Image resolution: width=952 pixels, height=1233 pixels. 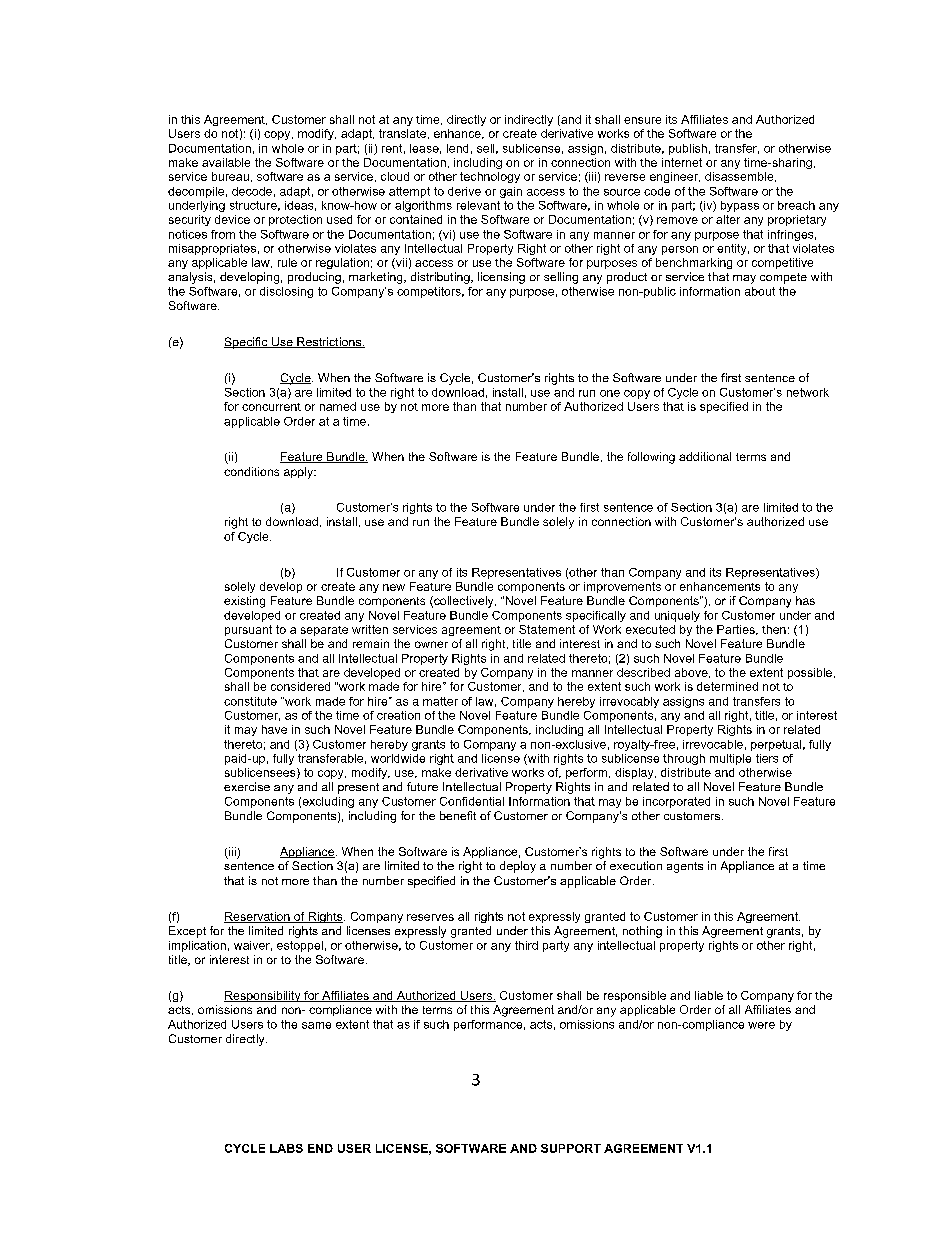 I want to click on LABS, so click(x=286, y=1148).
